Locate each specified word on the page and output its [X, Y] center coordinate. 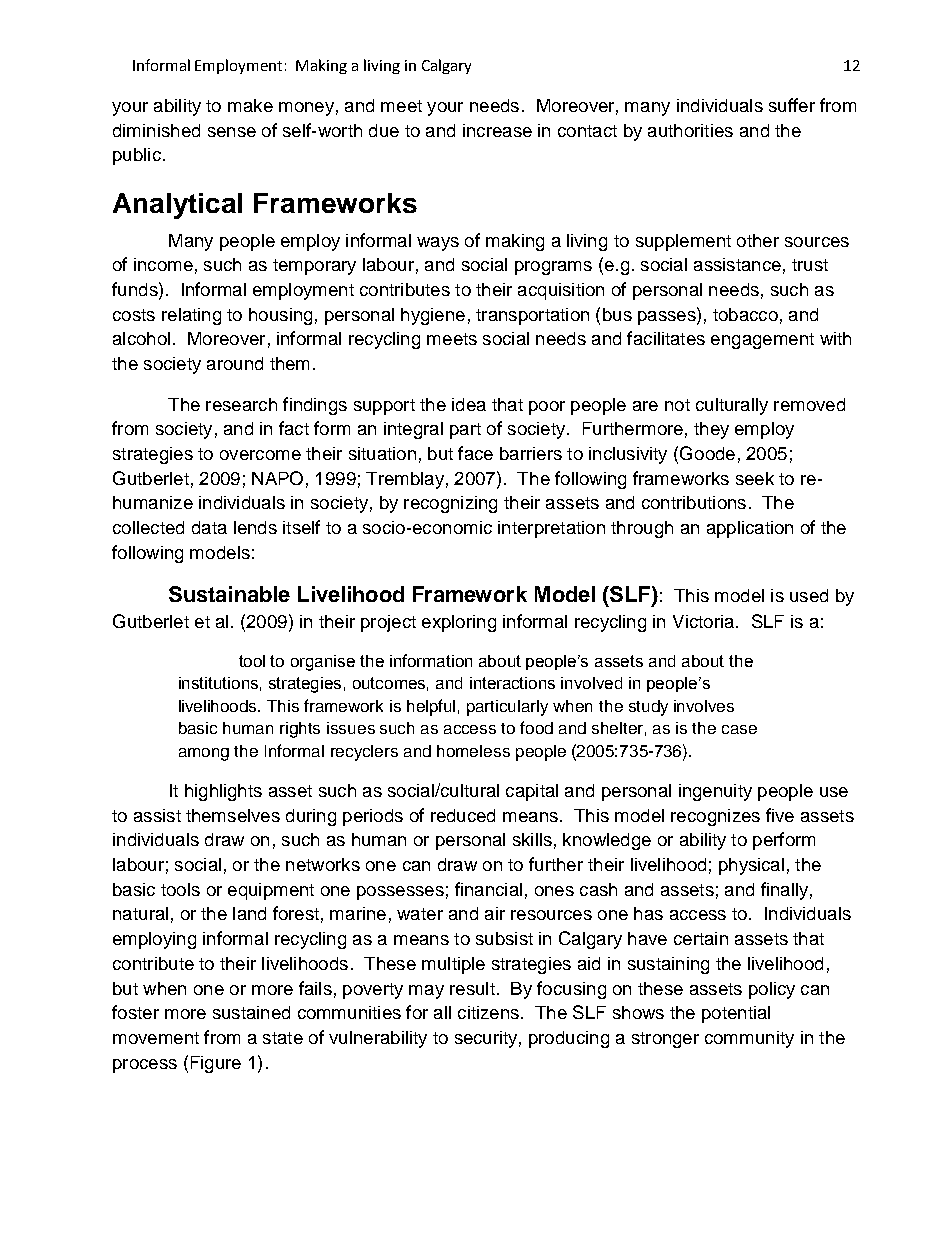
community [749, 1039]
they [711, 430]
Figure [216, 1064]
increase [497, 130]
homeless [473, 751]
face [475, 453]
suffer [792, 105]
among [204, 754]
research [241, 404]
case [739, 729]
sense [232, 132]
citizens [488, 1012]
